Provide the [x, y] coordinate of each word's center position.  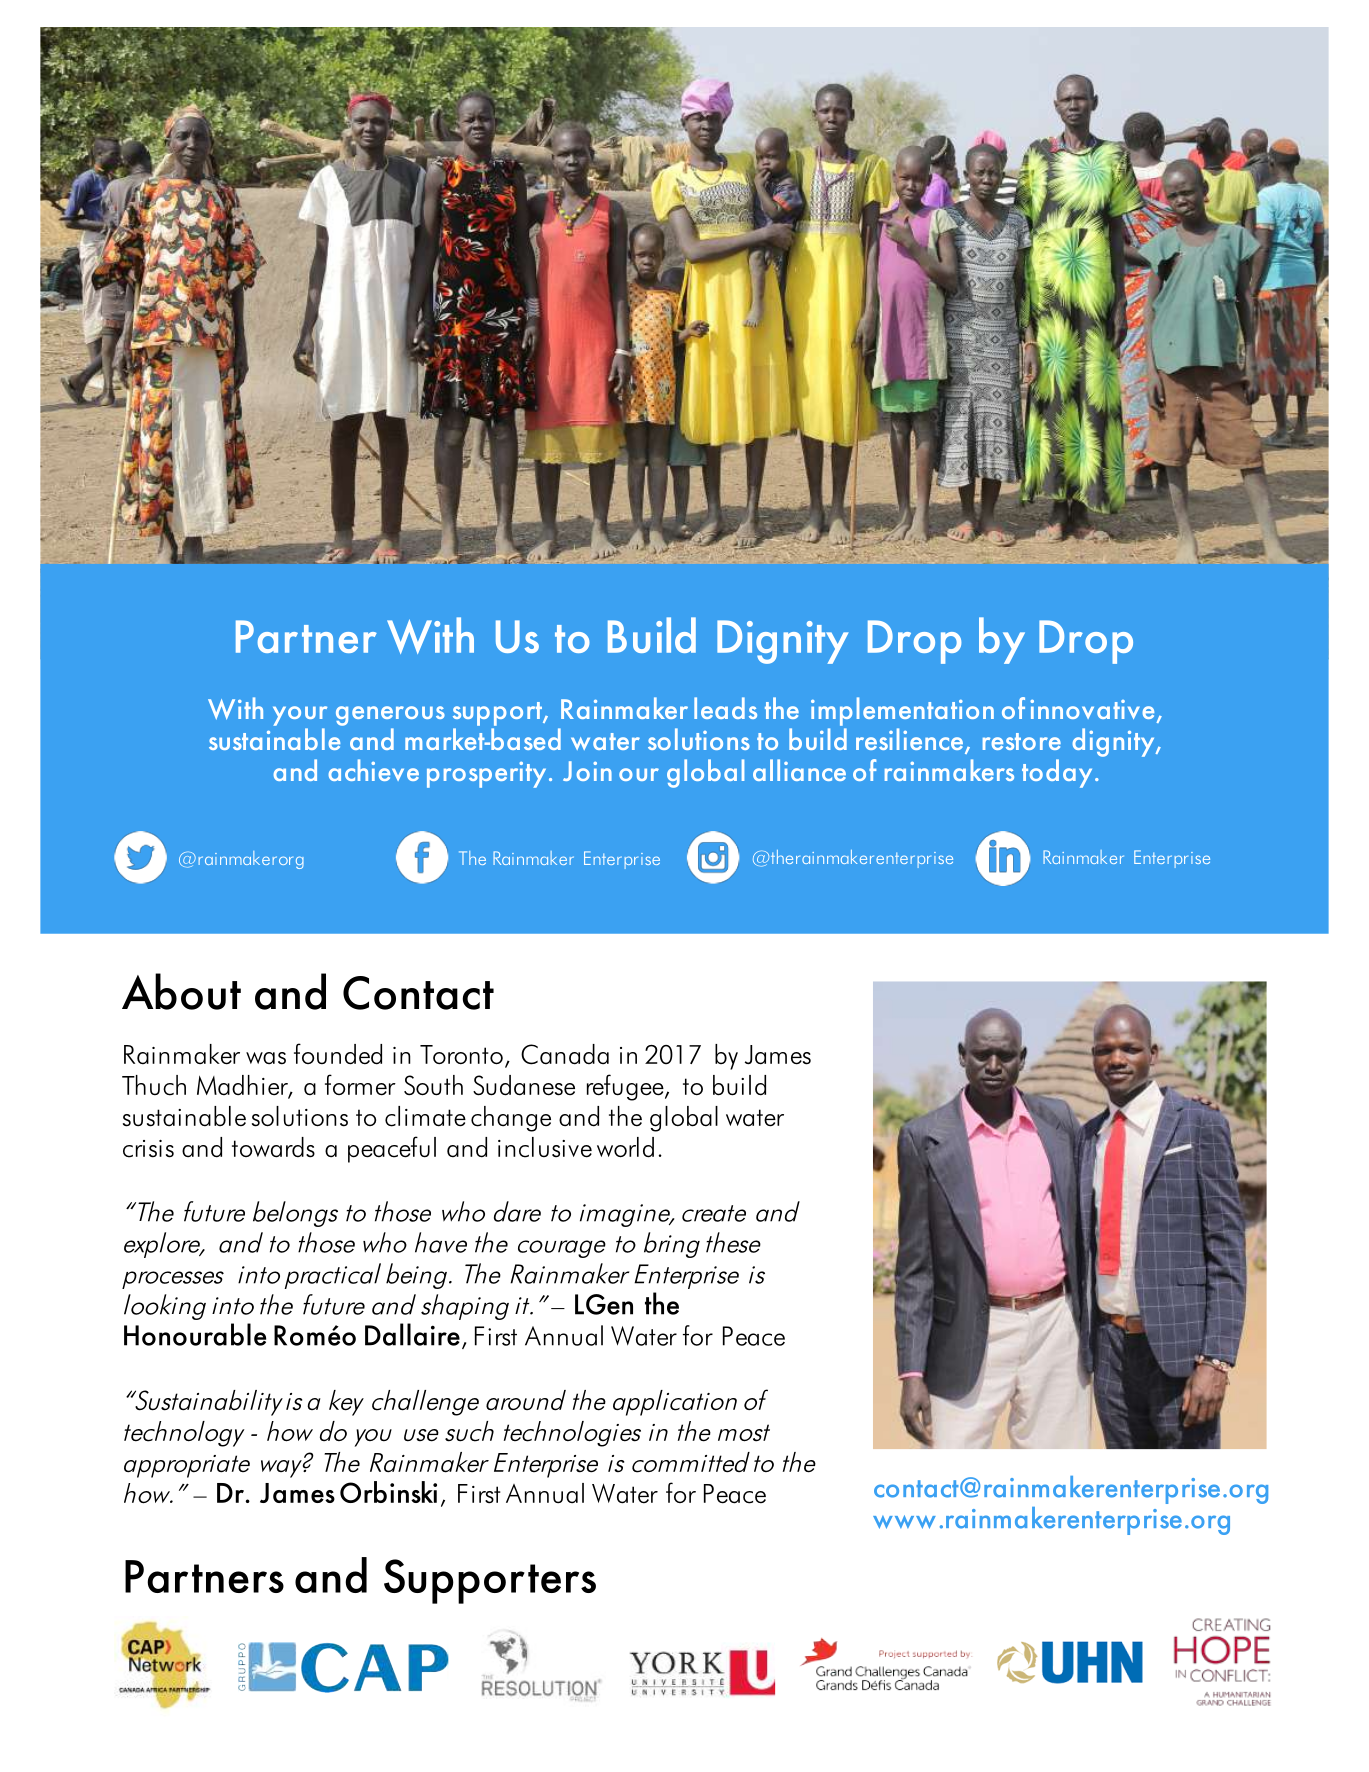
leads [725, 708]
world [625, 1147]
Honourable [195, 1334]
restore [1022, 741]
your [300, 716]
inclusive [545, 1147]
